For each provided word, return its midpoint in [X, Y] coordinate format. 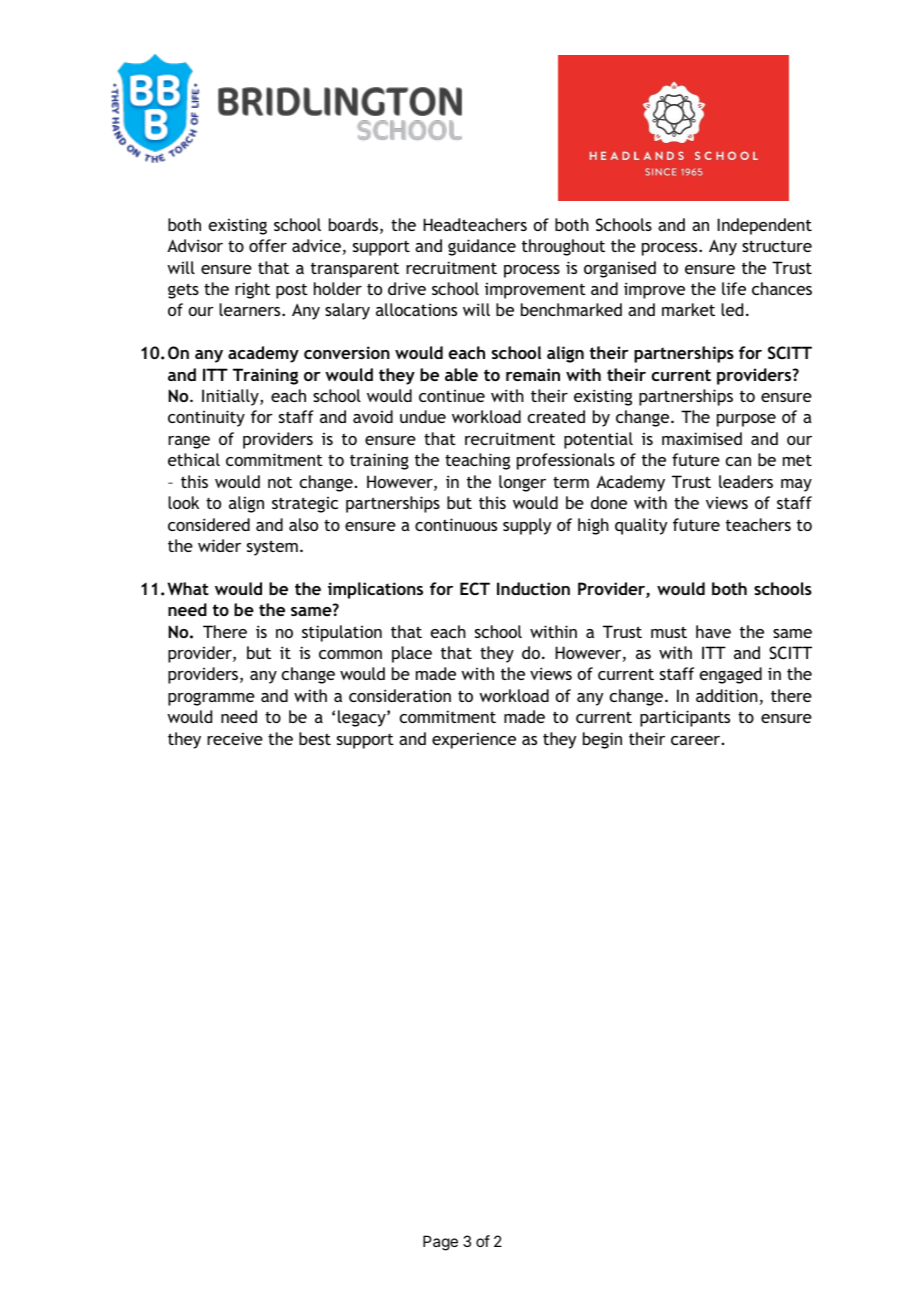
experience [474, 741]
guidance [482, 247]
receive [235, 739]
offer [268, 245]
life [734, 288]
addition [727, 695]
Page [440, 1243]
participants [685, 718]
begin [602, 740]
